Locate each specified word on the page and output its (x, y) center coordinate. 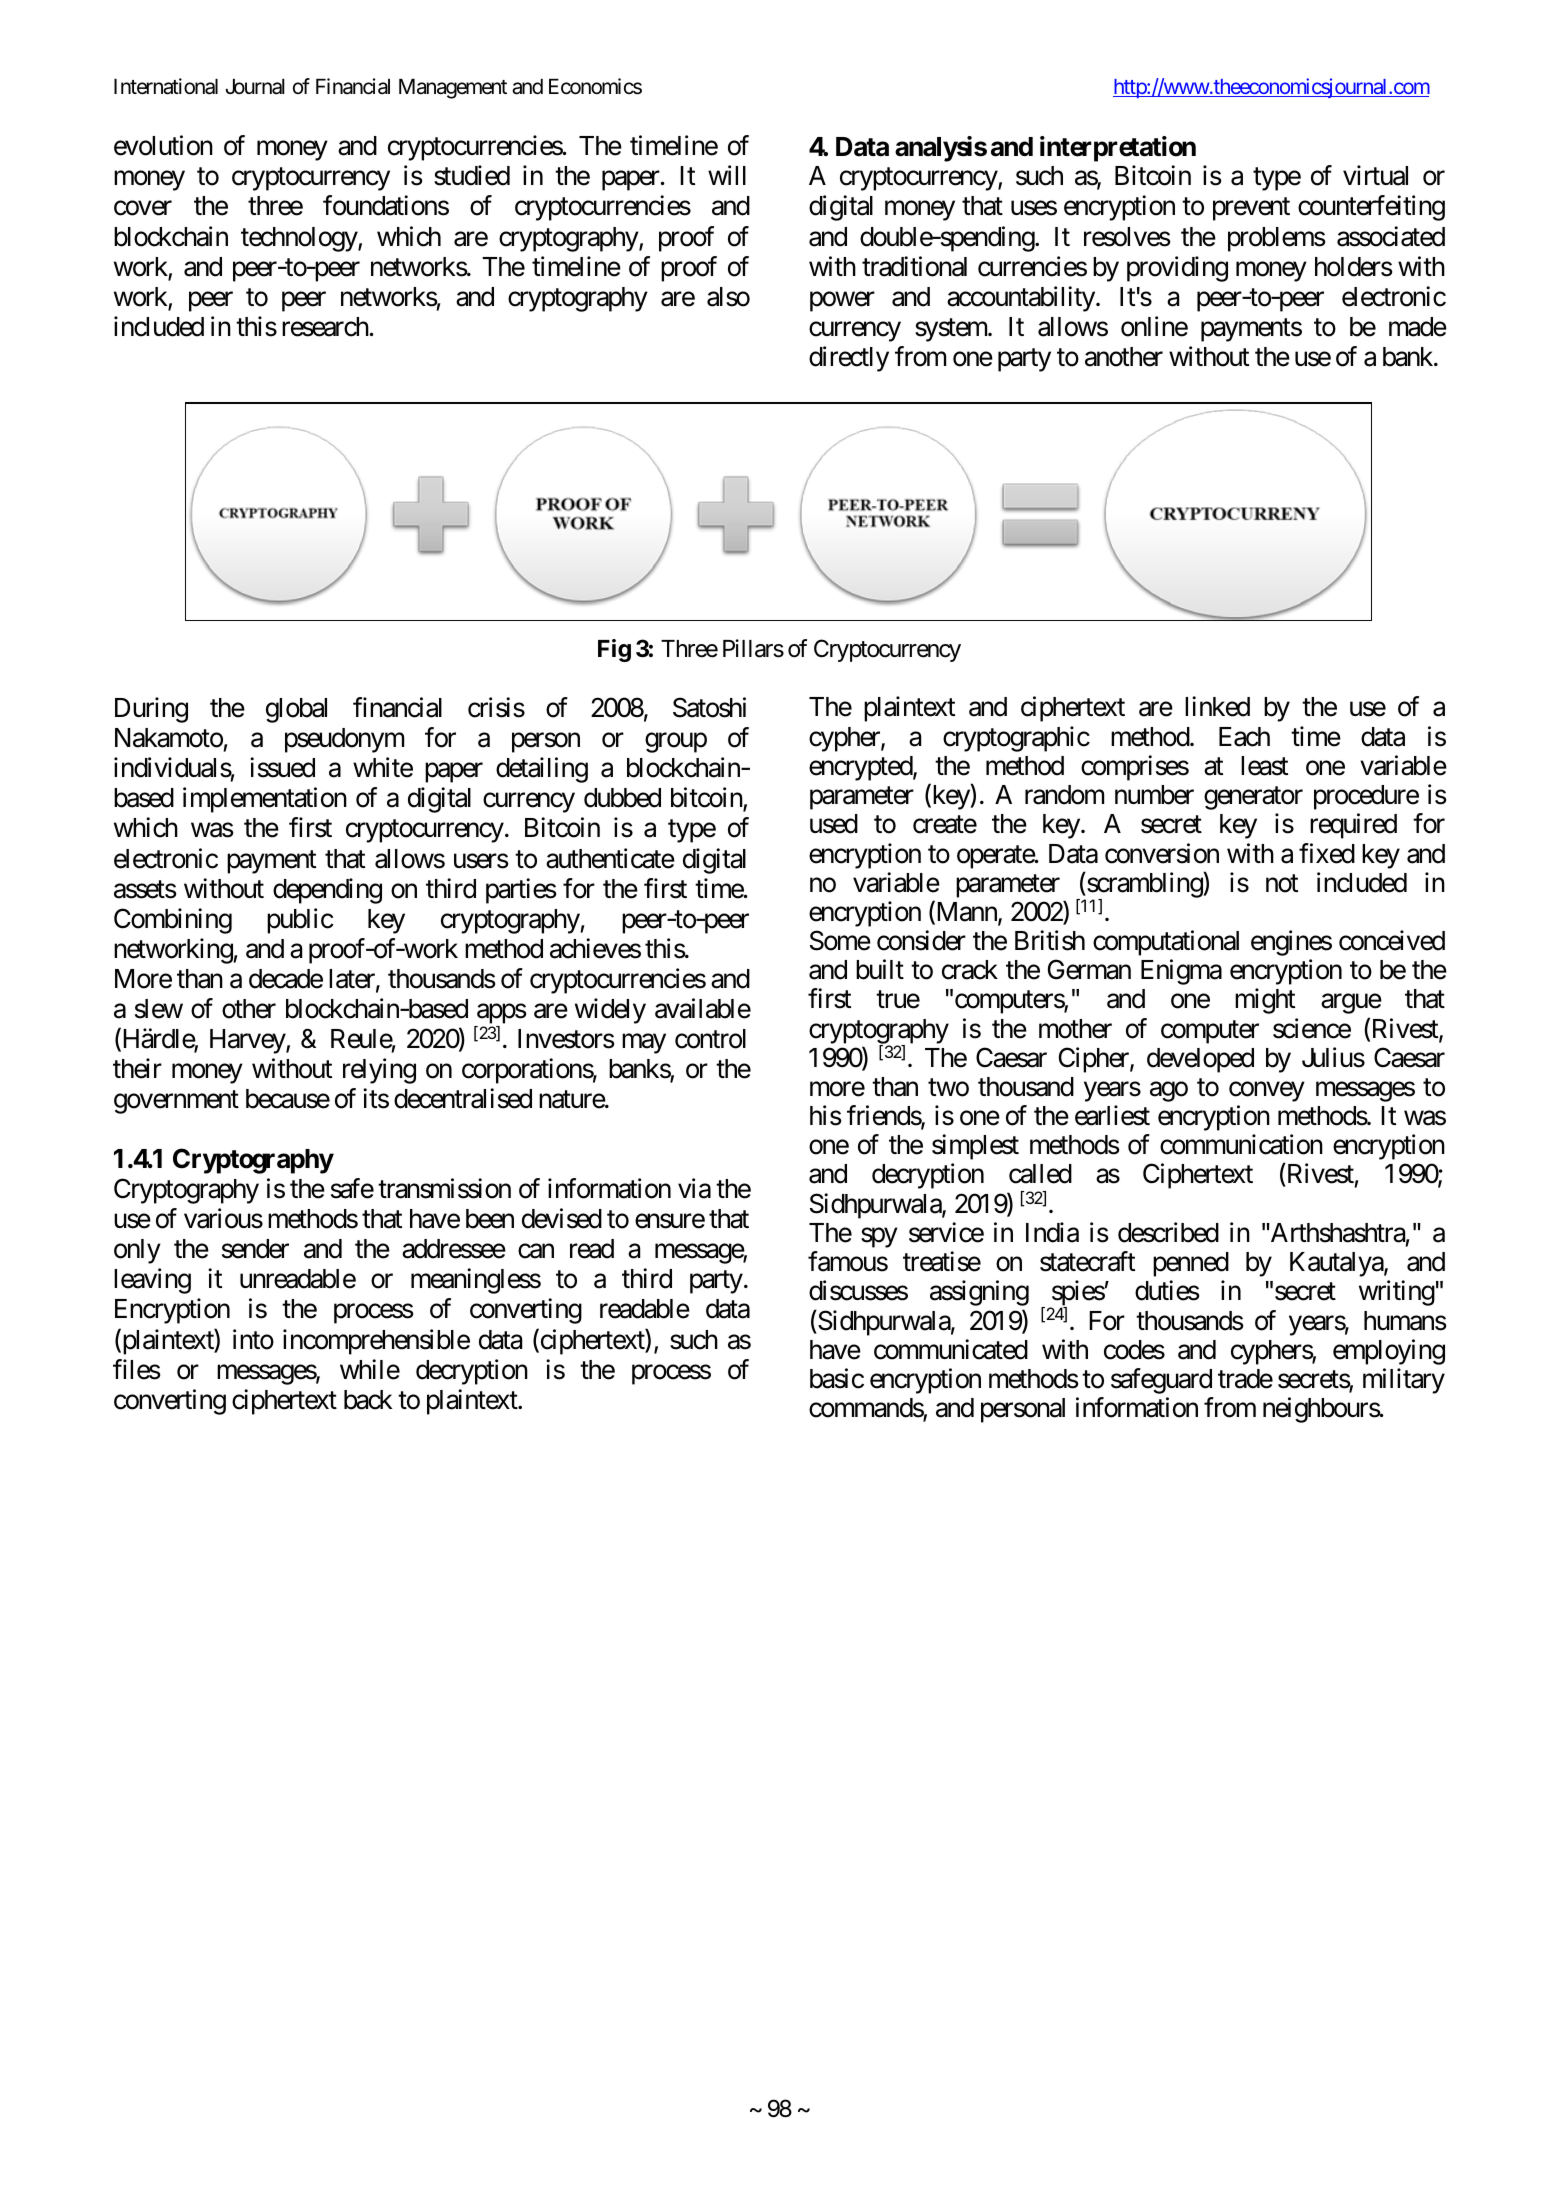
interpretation (1118, 149)
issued (282, 767)
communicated (951, 1349)
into (253, 1339)
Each (1244, 737)
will (727, 175)
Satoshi (709, 707)
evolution (163, 145)
